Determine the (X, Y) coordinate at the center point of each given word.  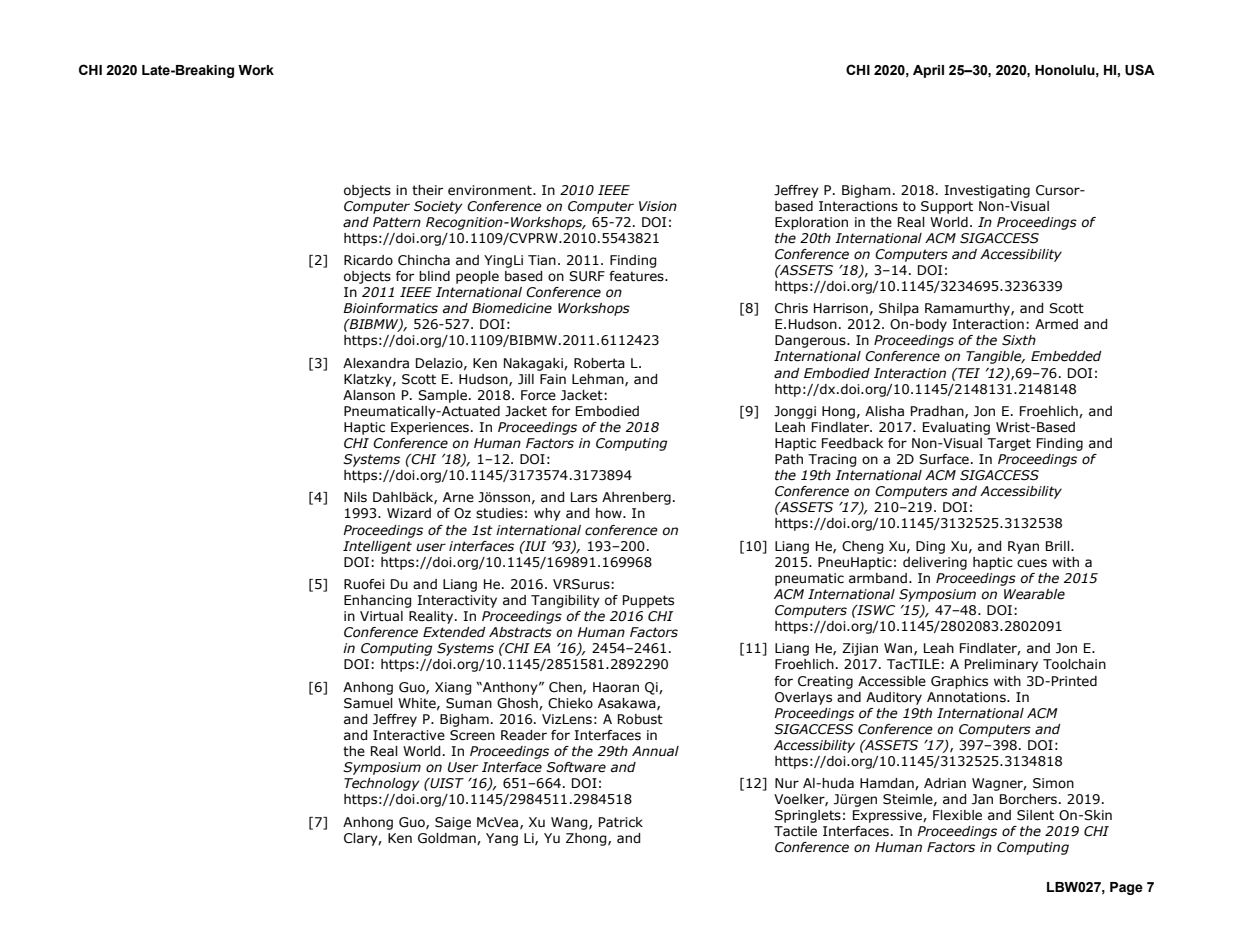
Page (1126, 888)
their (427, 190)
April (928, 71)
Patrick (621, 822)
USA (1140, 70)
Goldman (448, 839)
